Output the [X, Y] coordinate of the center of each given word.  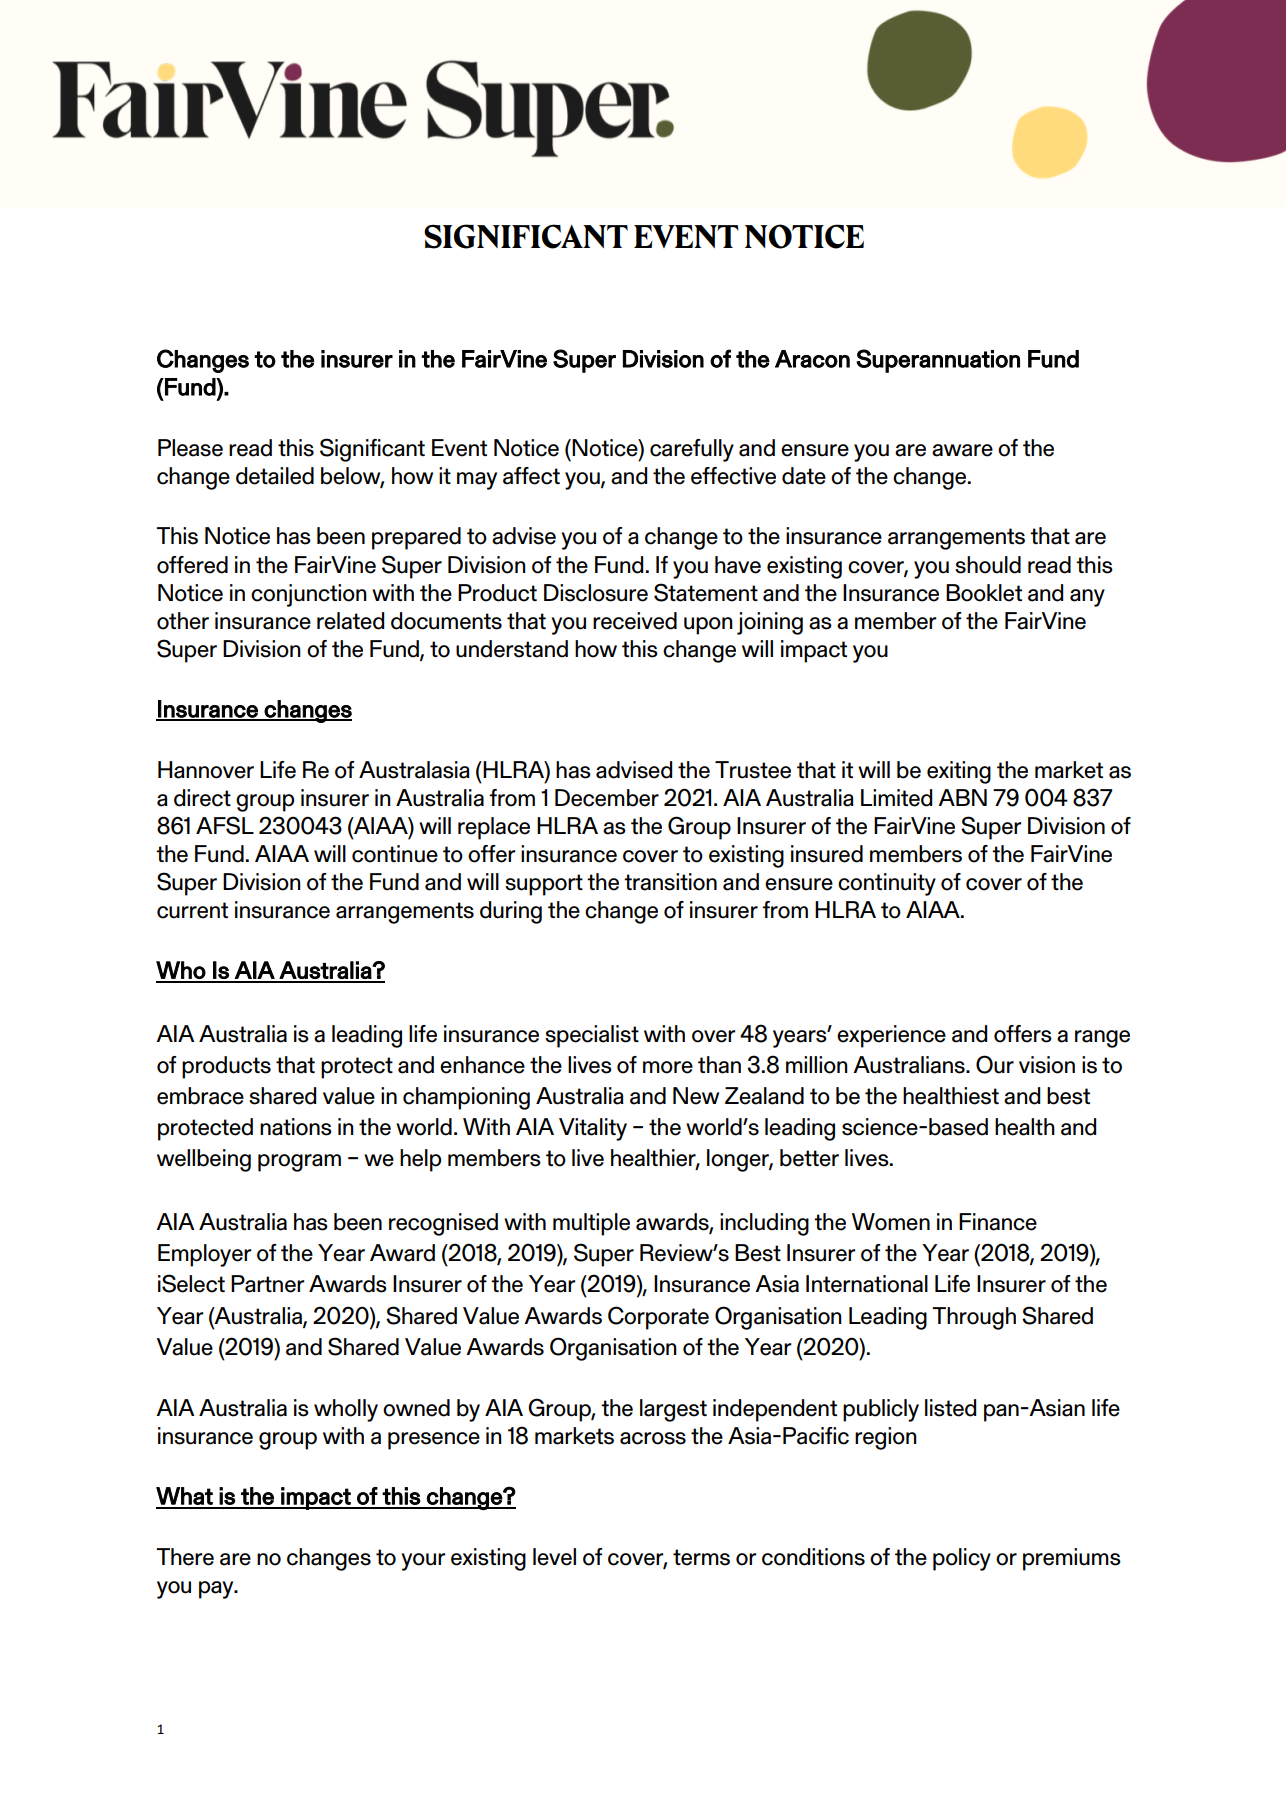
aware [962, 450]
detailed [275, 476]
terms [701, 1557]
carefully [692, 450]
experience [891, 1036]
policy [962, 1559]
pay [217, 1590]
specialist [592, 1036]
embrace [200, 1096]
